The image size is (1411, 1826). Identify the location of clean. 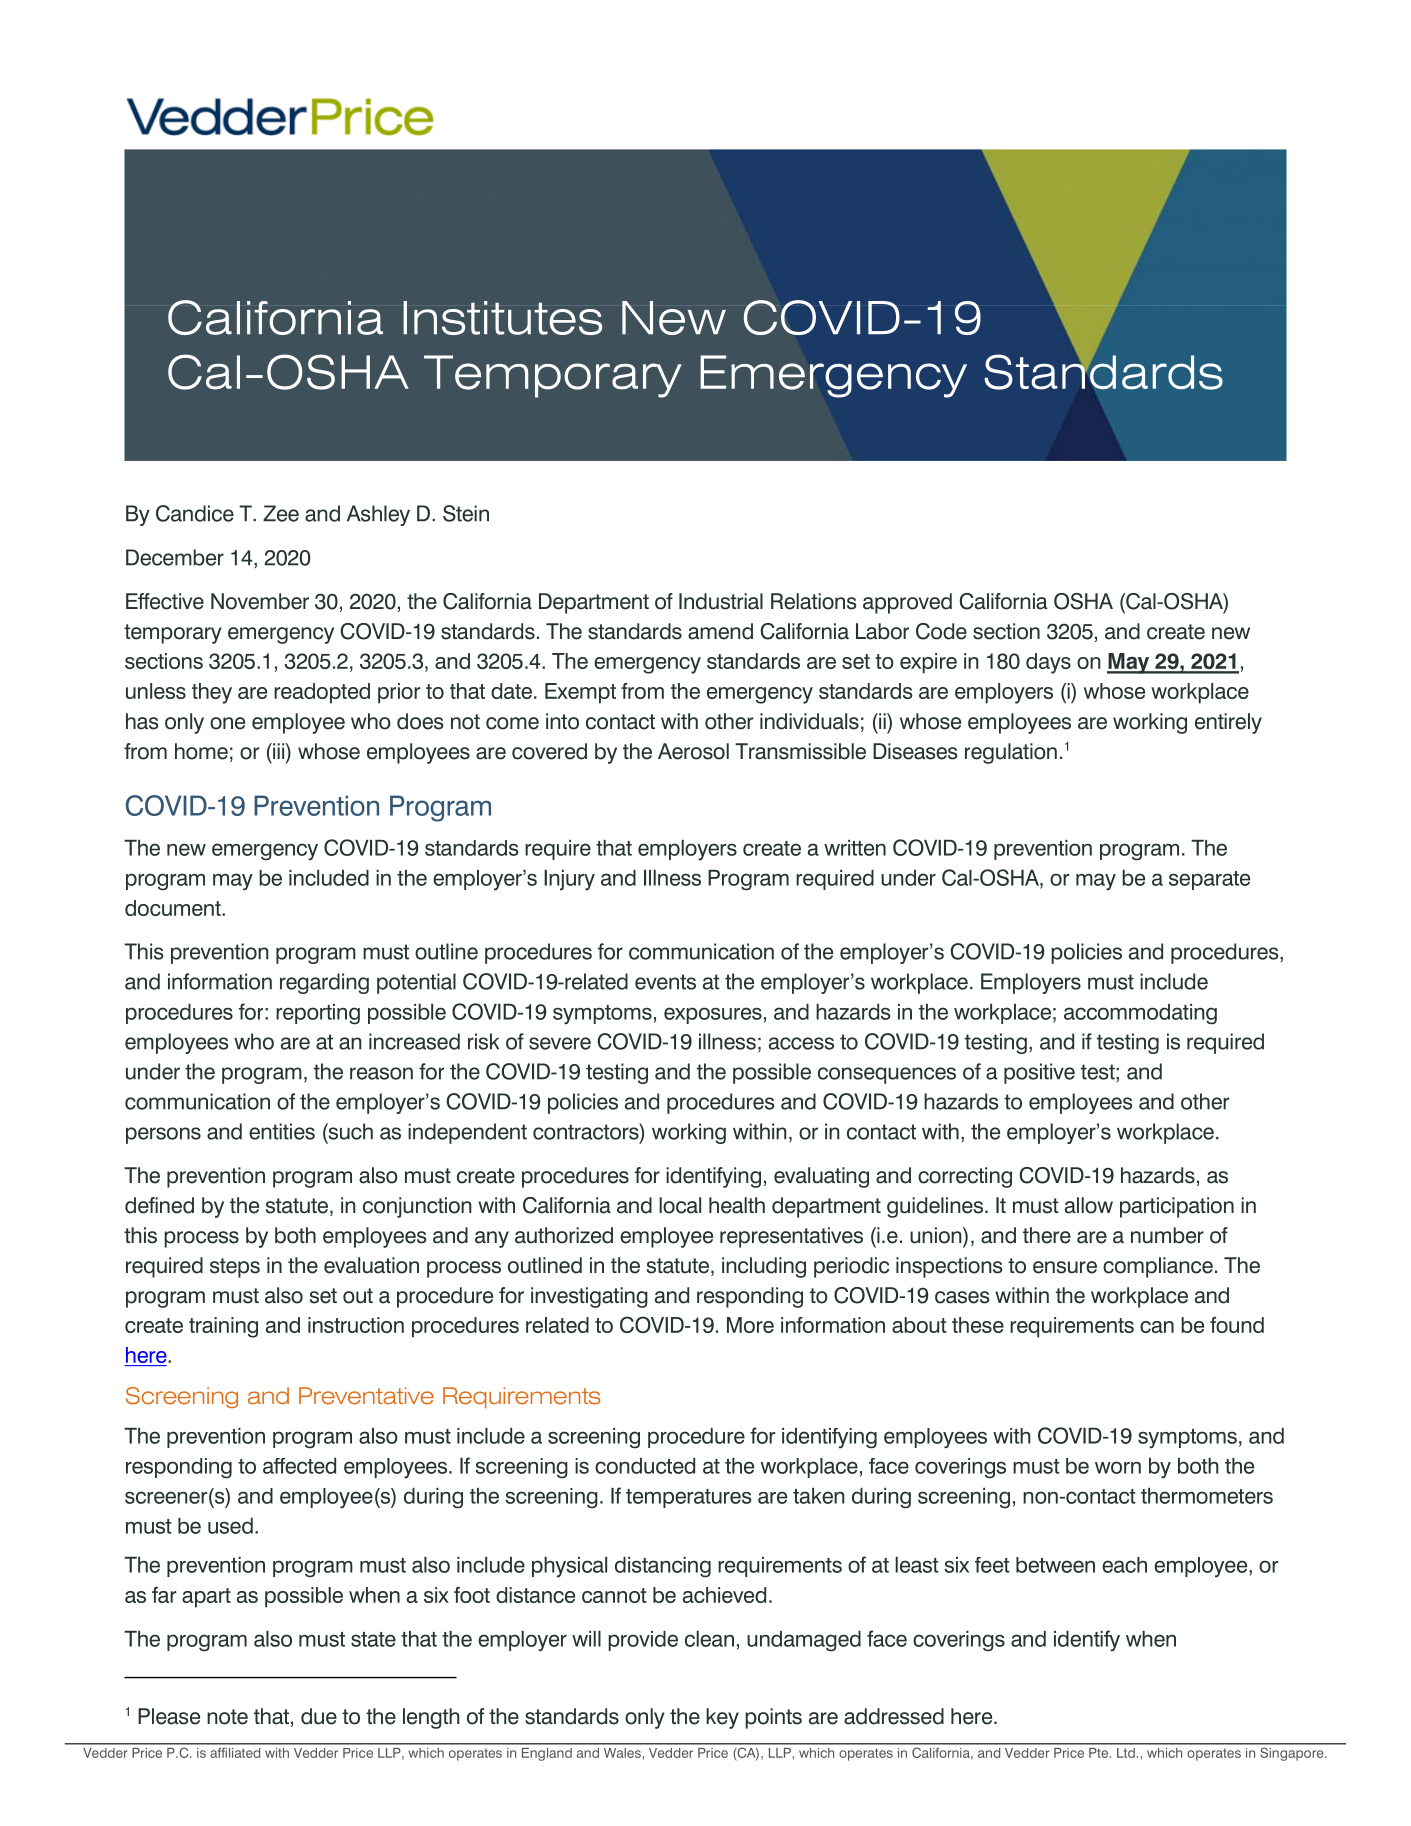
(709, 1639).
